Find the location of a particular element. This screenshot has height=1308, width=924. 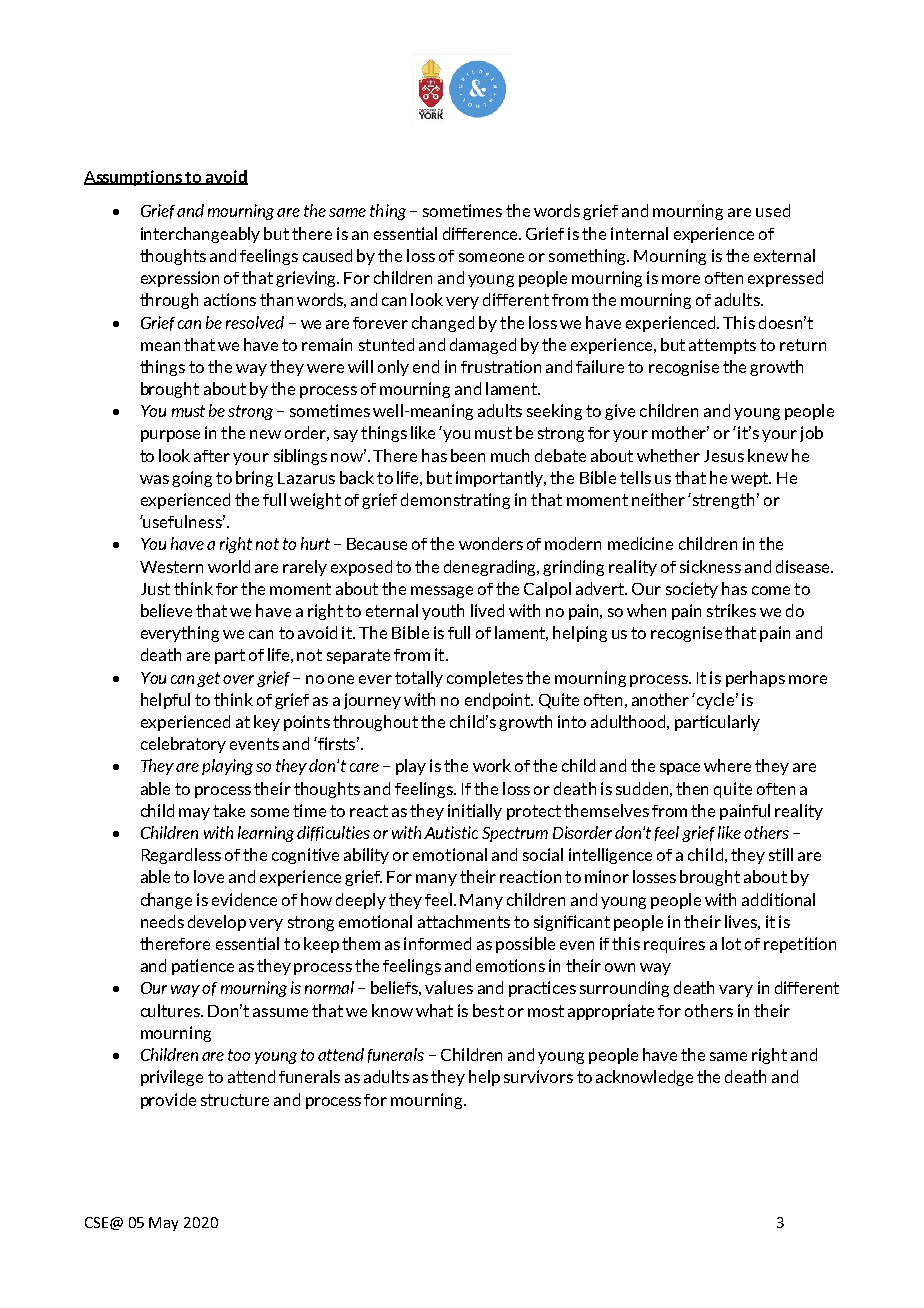

wonders is located at coordinates (491, 543).
